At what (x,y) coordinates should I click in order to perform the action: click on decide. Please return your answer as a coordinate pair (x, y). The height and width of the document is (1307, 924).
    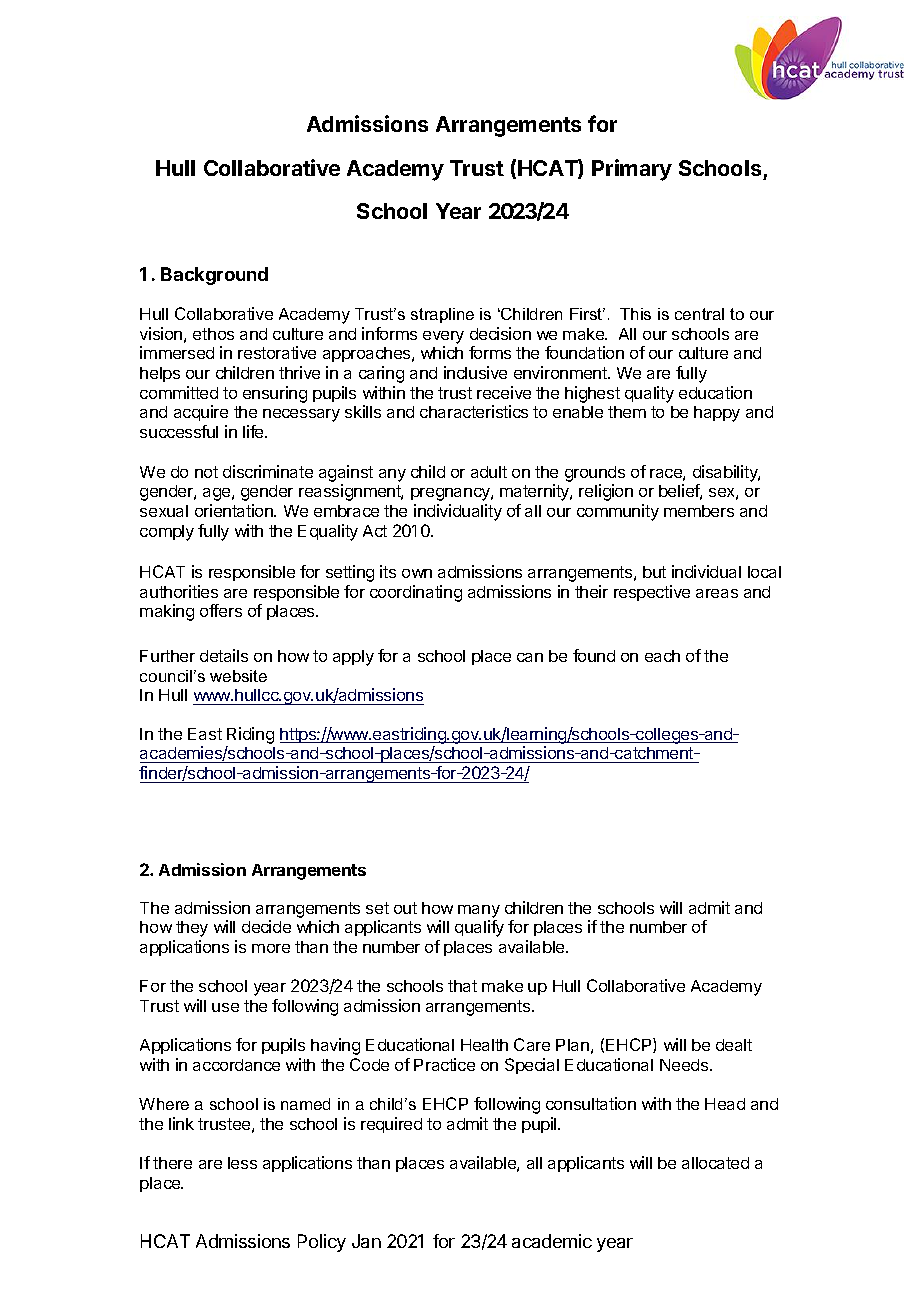
    Looking at the image, I should click on (266, 926).
